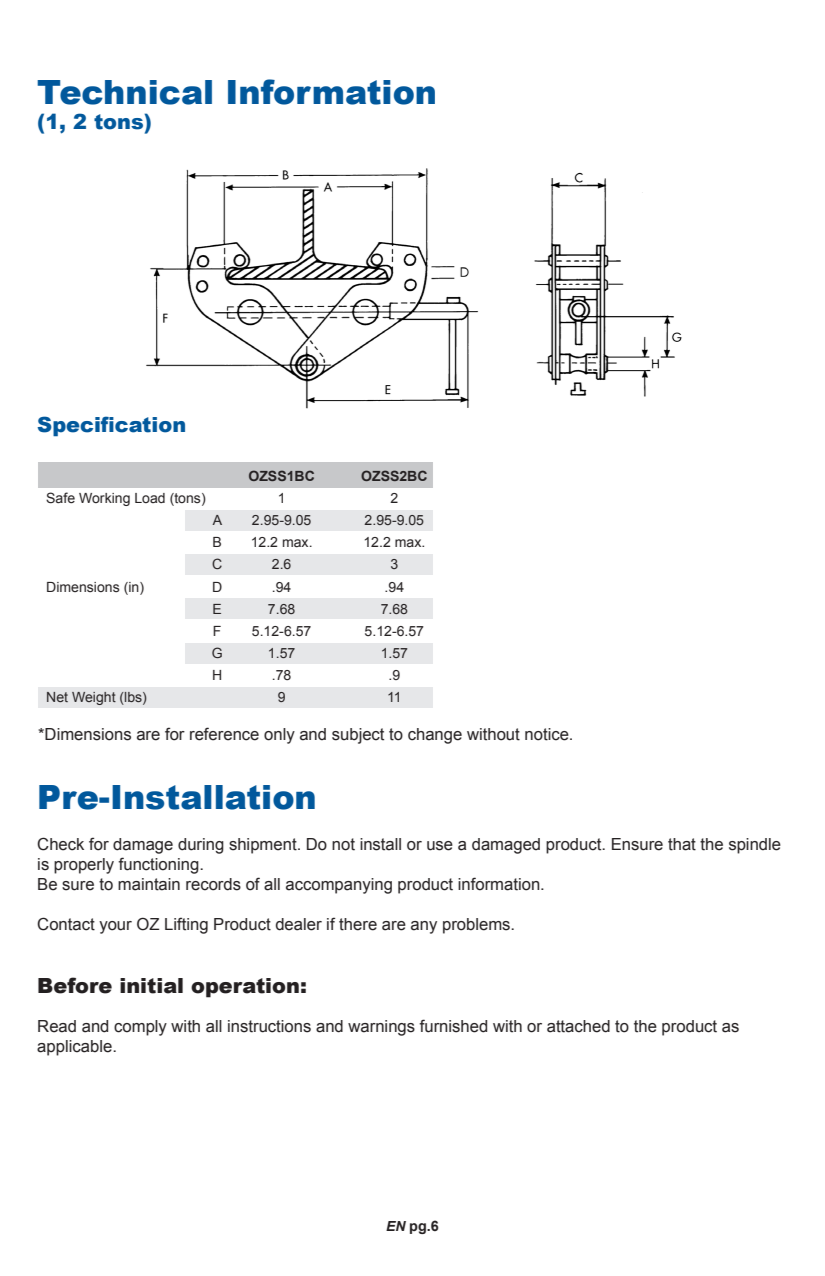  What do you see at coordinates (435, 736) in the screenshot?
I see `change` at bounding box center [435, 736].
